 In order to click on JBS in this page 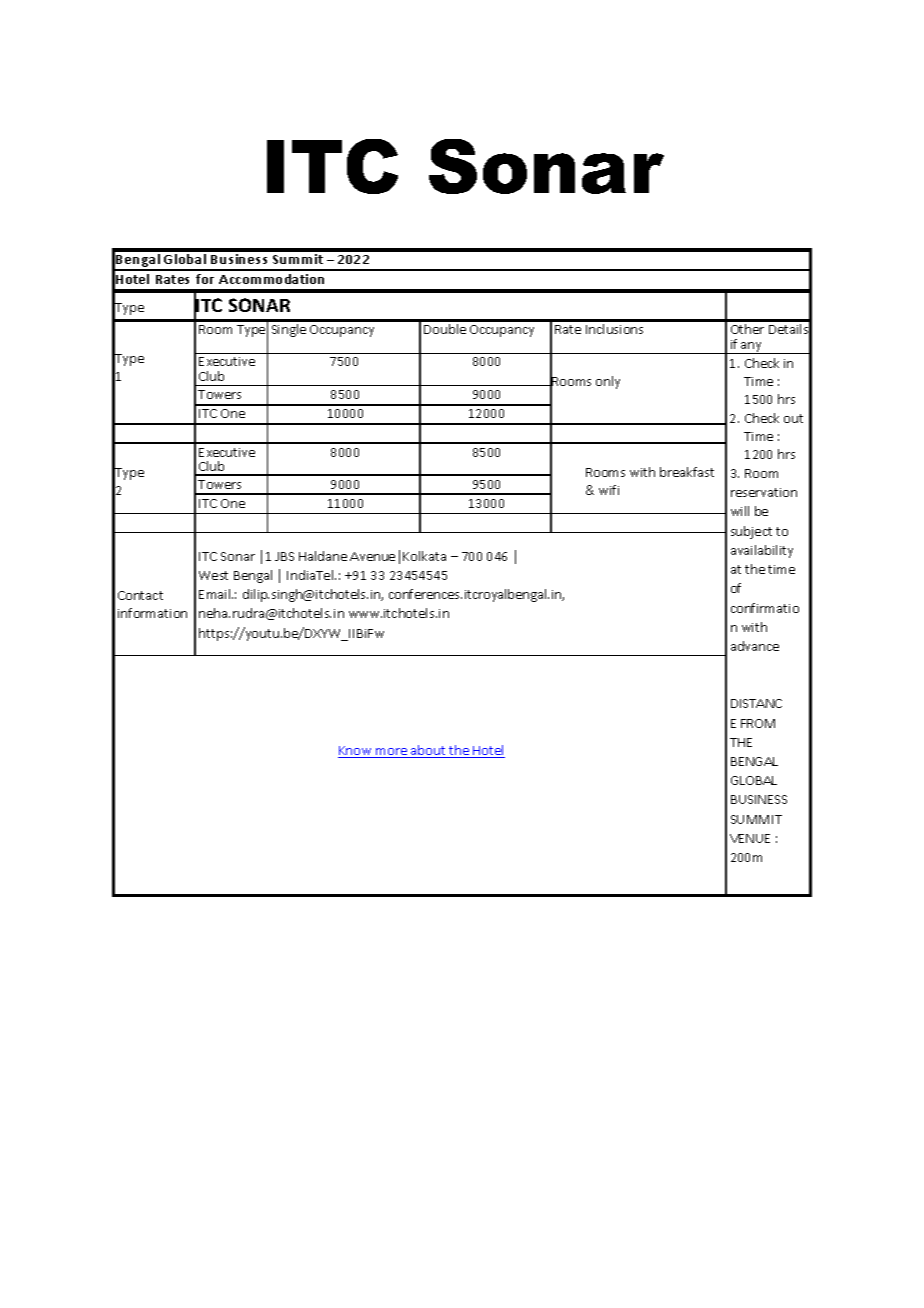, I will do `click(284, 556)`.
